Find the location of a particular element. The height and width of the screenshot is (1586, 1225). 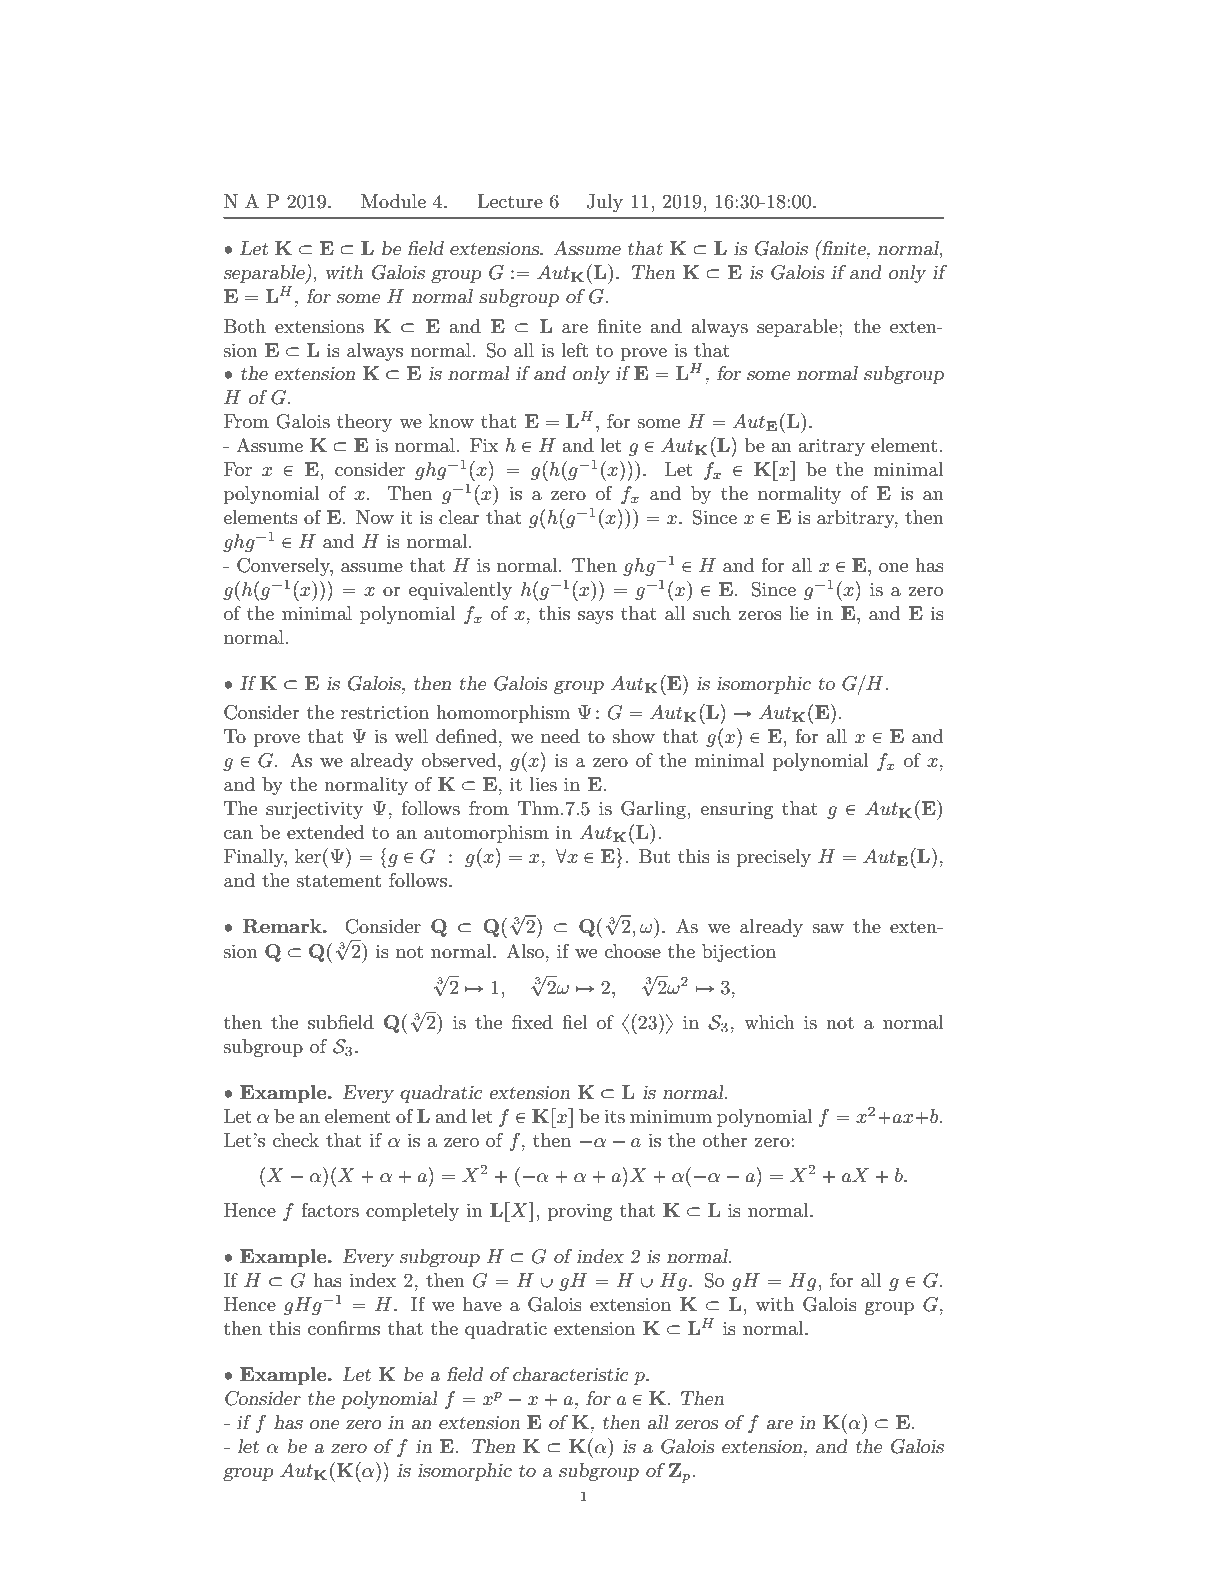

confirms is located at coordinates (344, 1328).
